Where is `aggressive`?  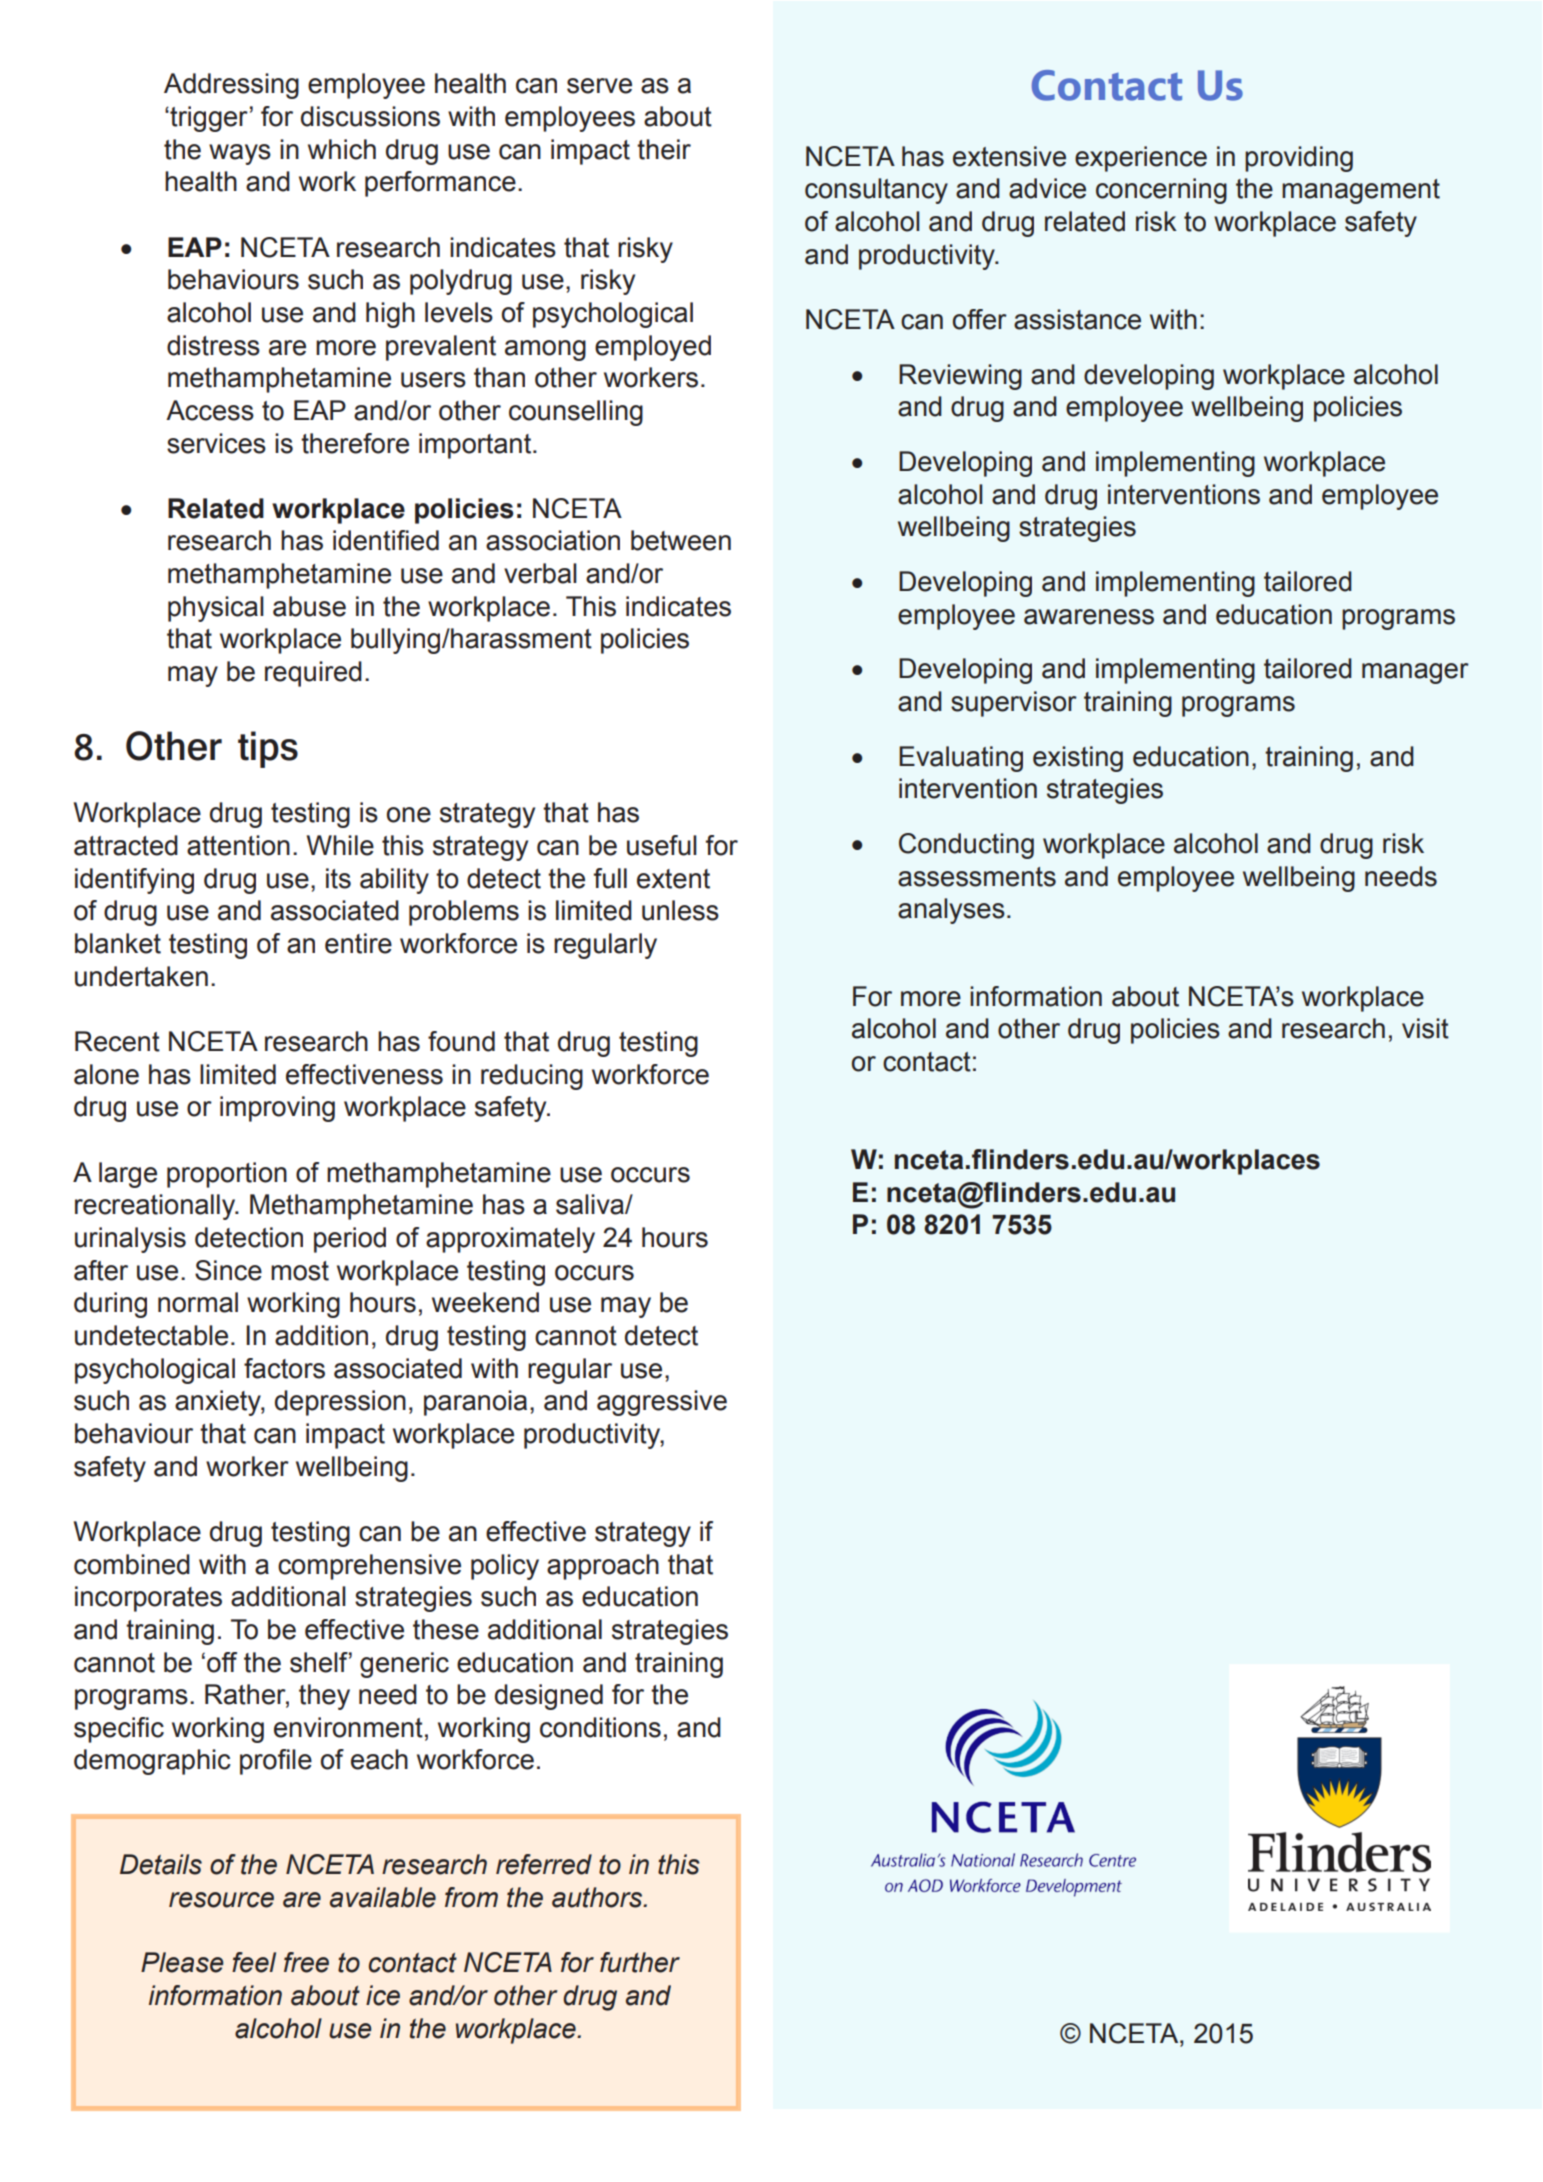
aggressive is located at coordinates (662, 1403).
